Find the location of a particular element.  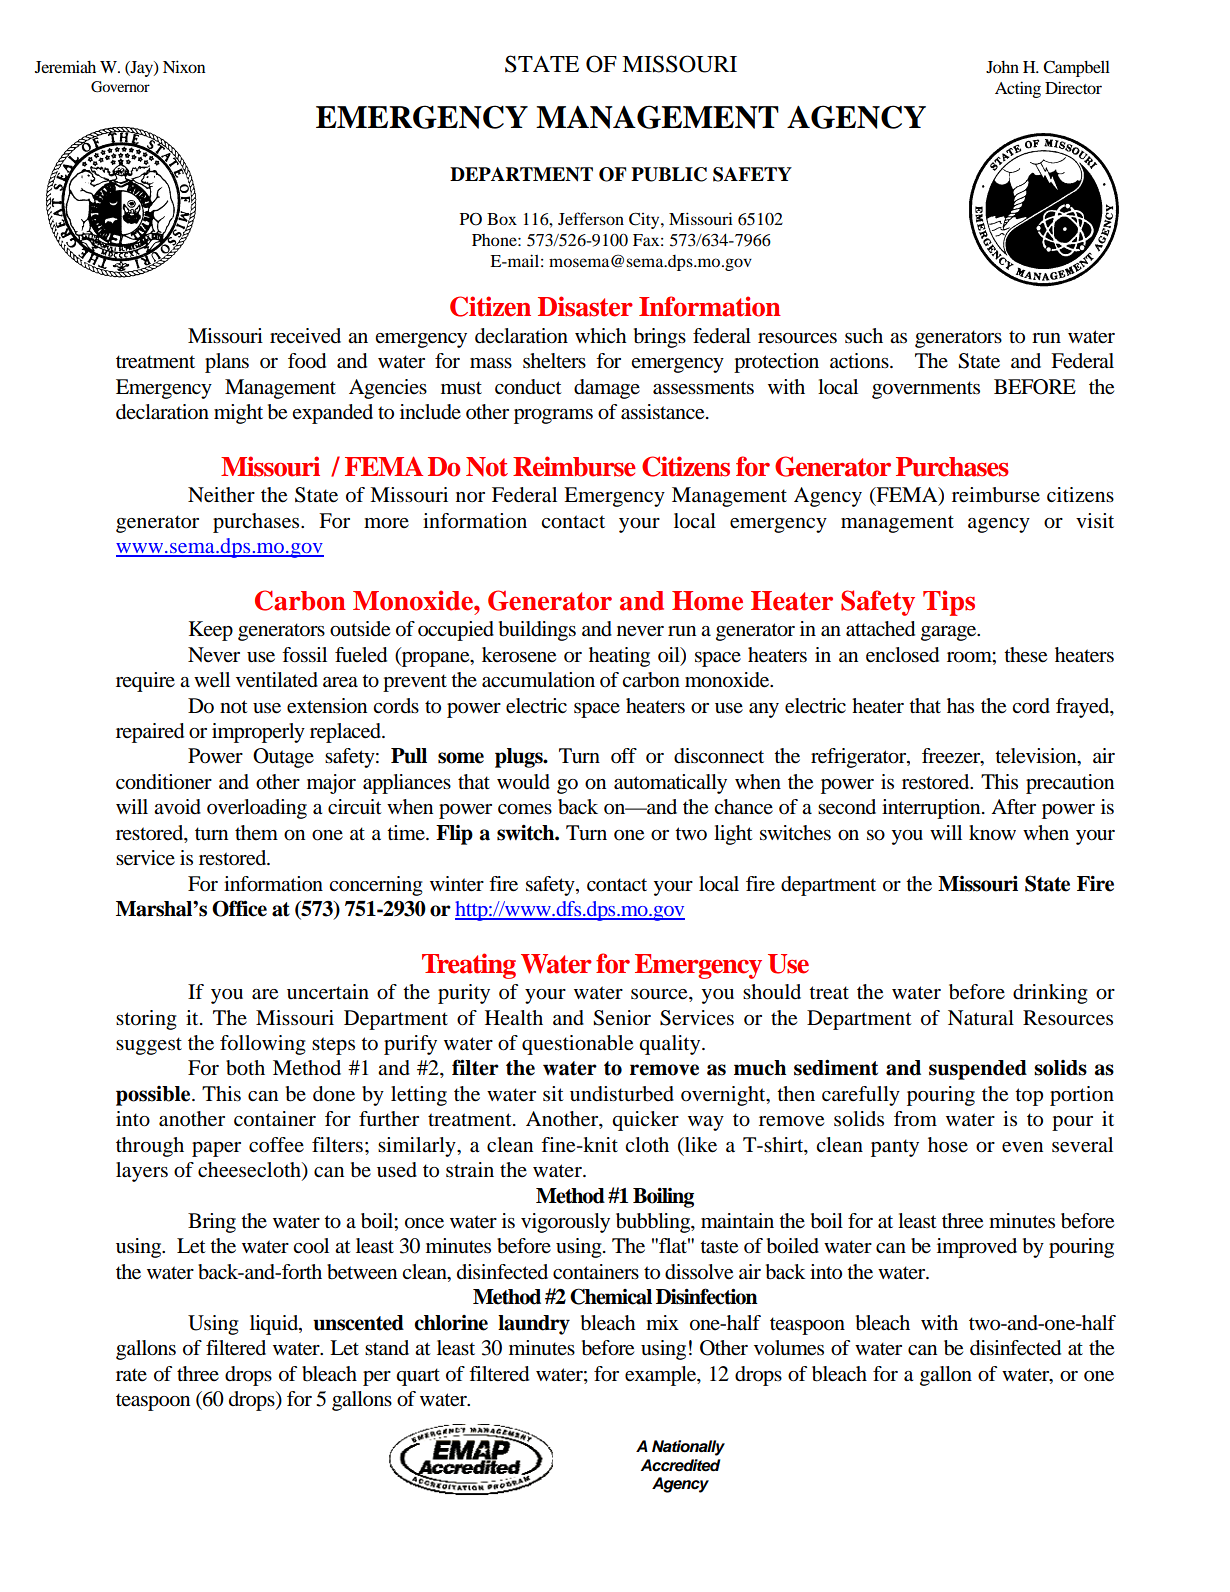

Acting is located at coordinates (1018, 89).
